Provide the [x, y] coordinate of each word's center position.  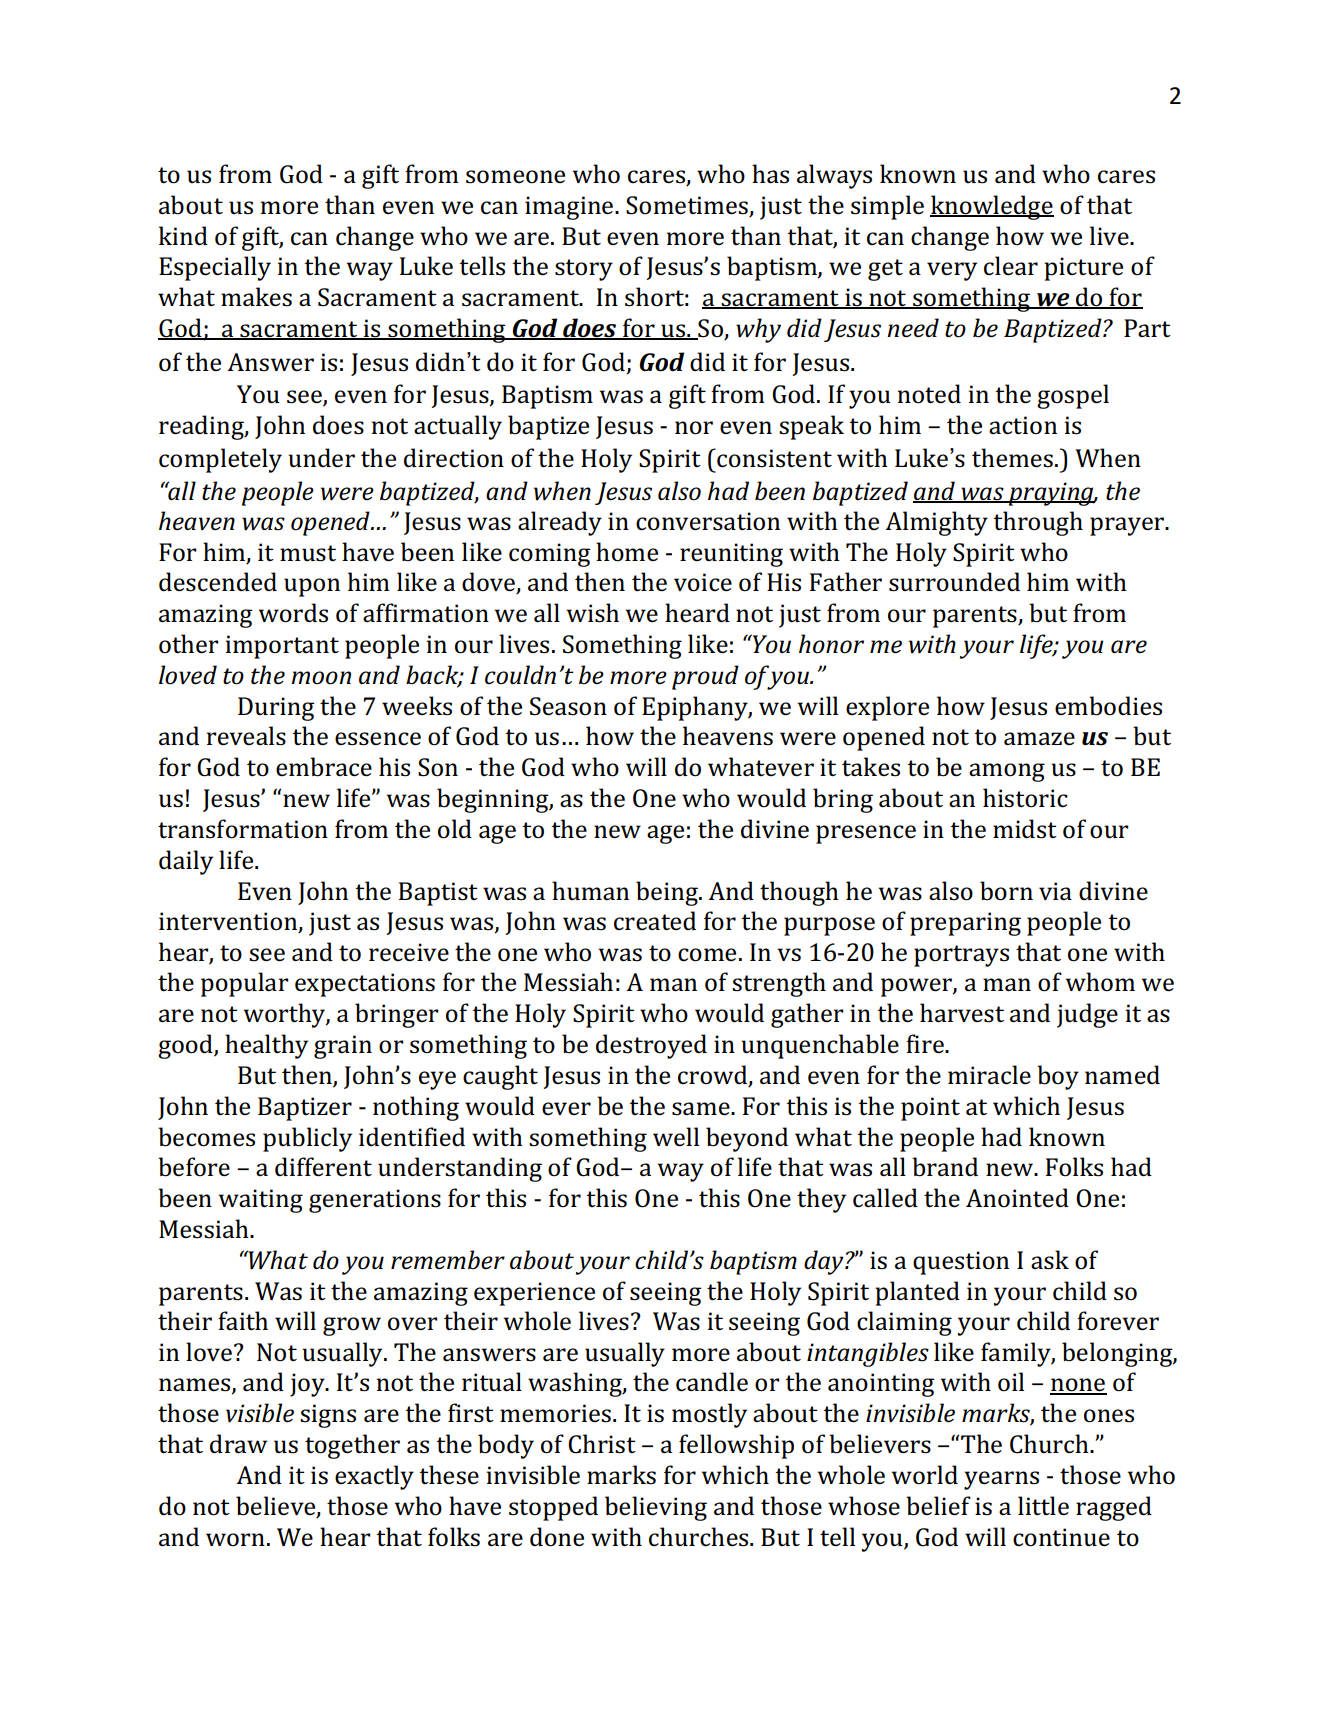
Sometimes [687, 205]
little [1043, 1506]
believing [656, 1508]
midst [1025, 829]
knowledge [992, 207]
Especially [215, 268]
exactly [374, 1477]
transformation [243, 829]
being [668, 893]
